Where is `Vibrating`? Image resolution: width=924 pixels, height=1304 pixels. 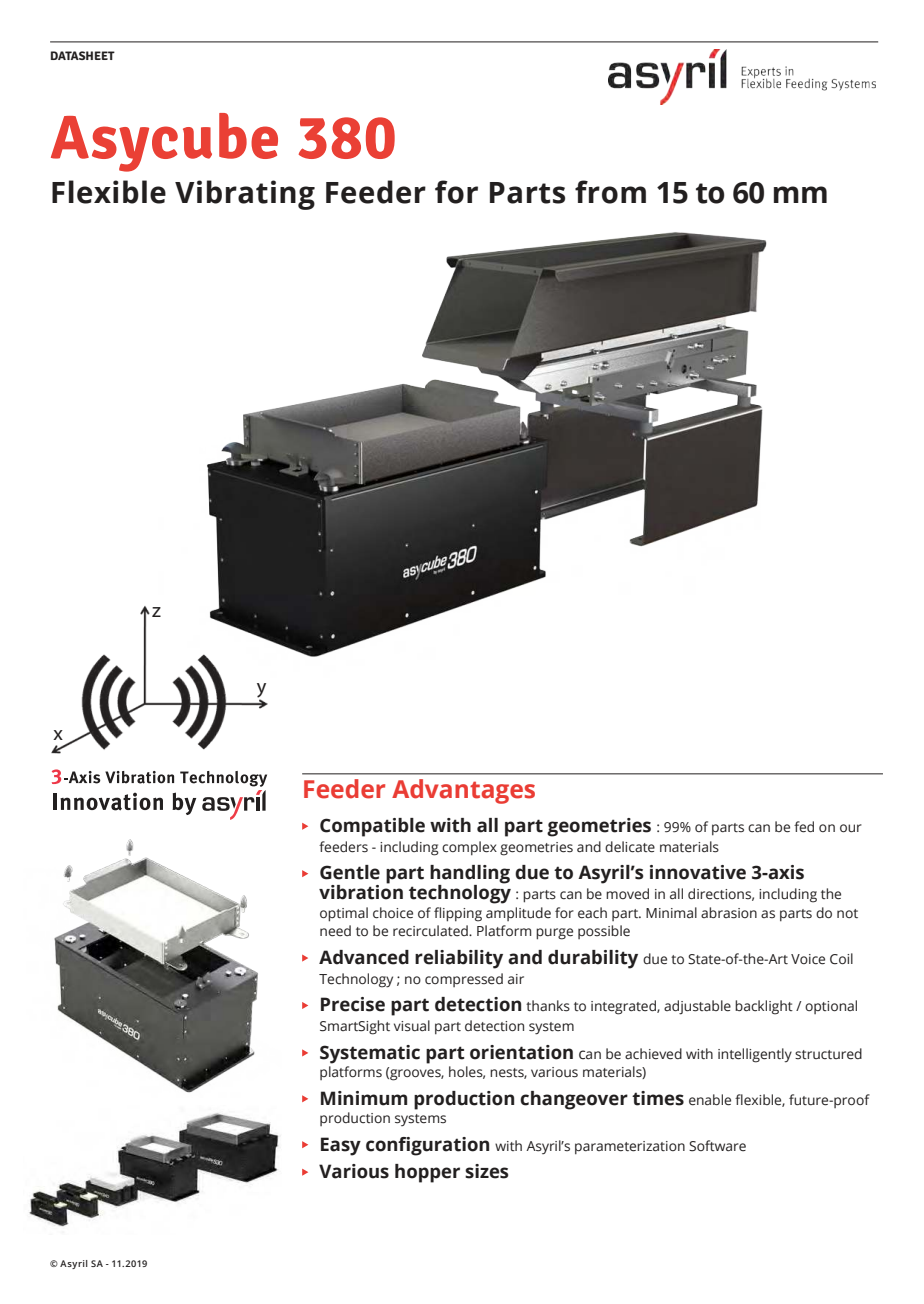 Vibrating is located at coordinates (245, 195).
